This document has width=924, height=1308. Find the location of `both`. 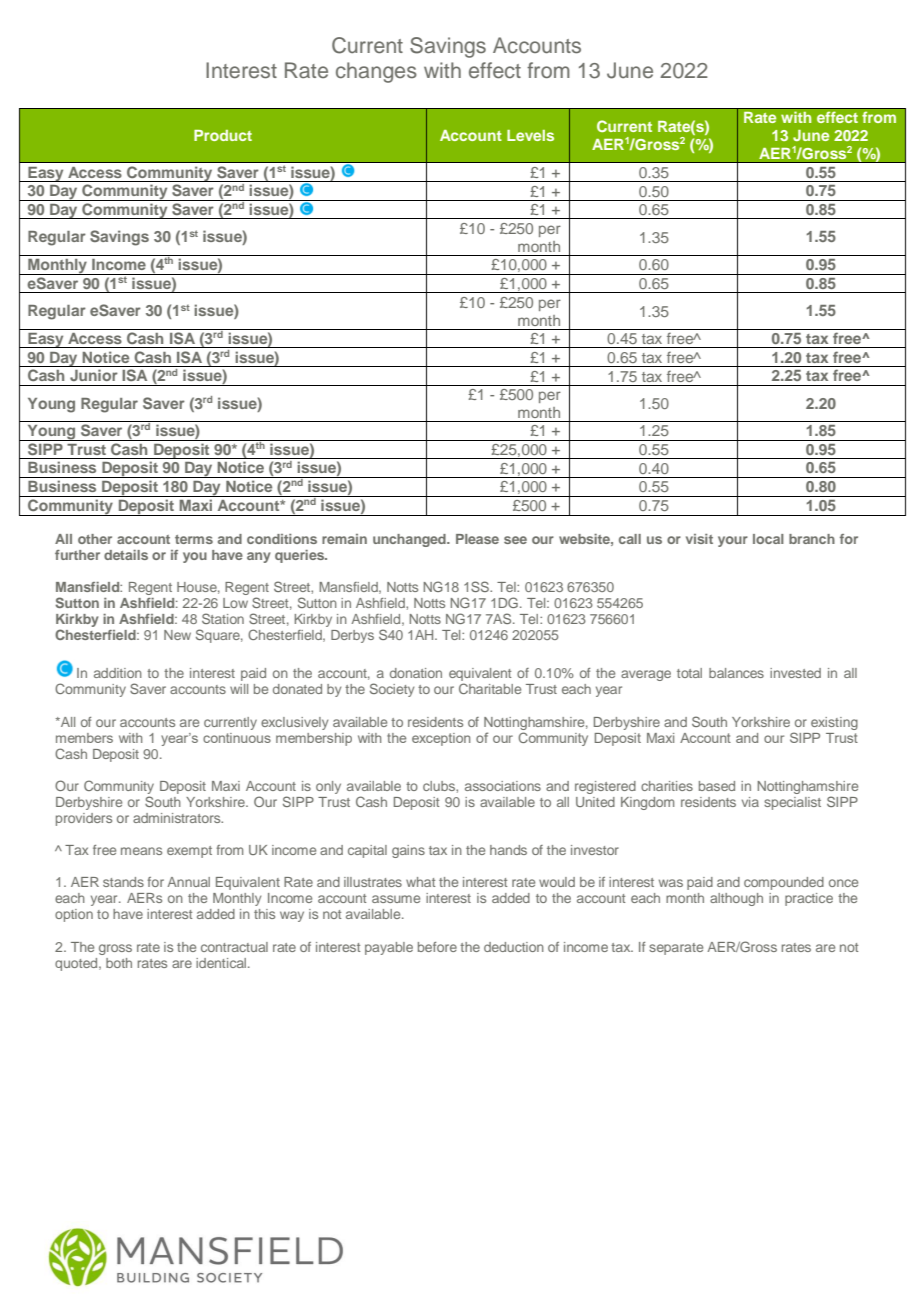

both is located at coordinates (119, 963).
